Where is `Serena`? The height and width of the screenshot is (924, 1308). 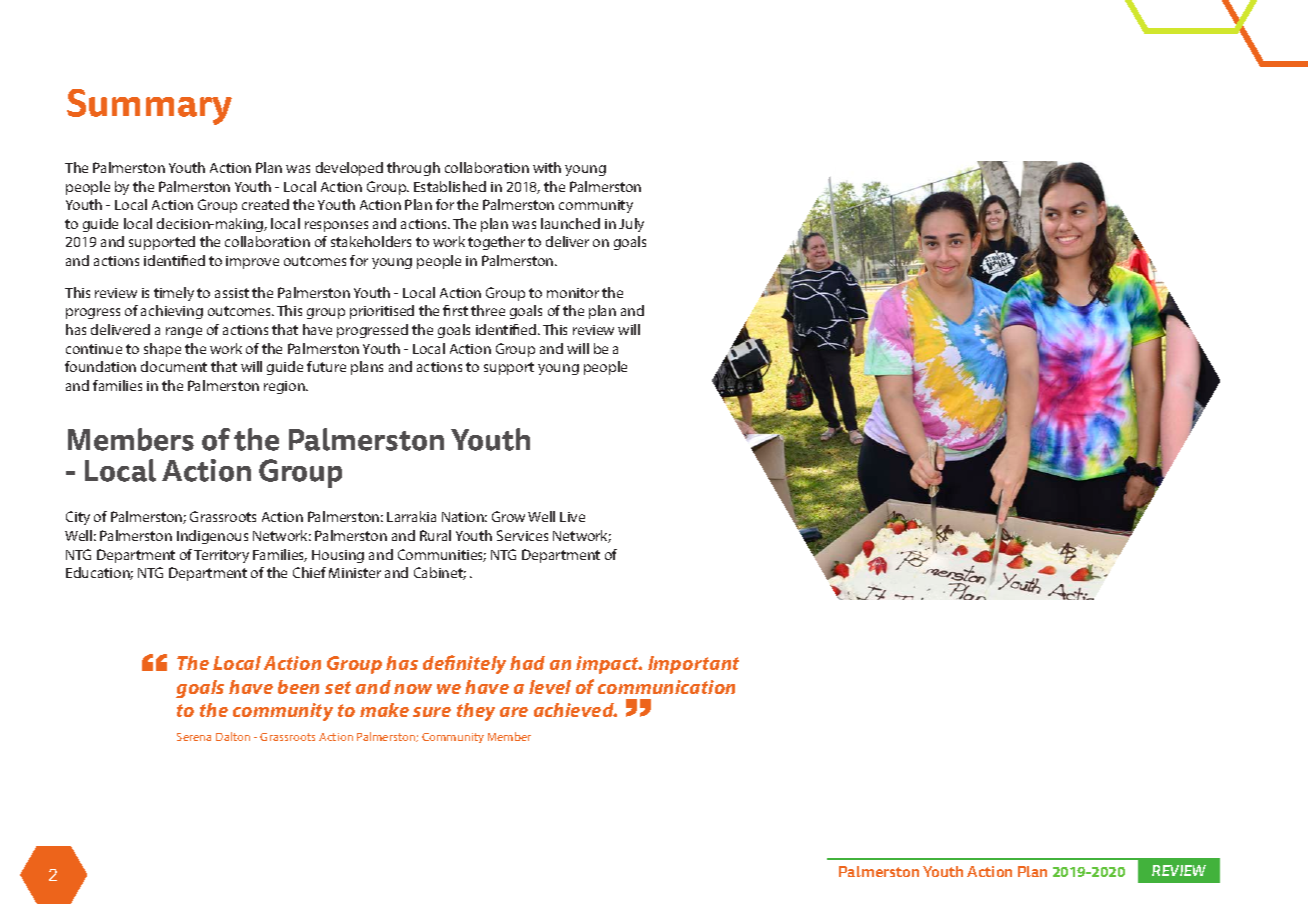
Serena is located at coordinates (194, 737).
